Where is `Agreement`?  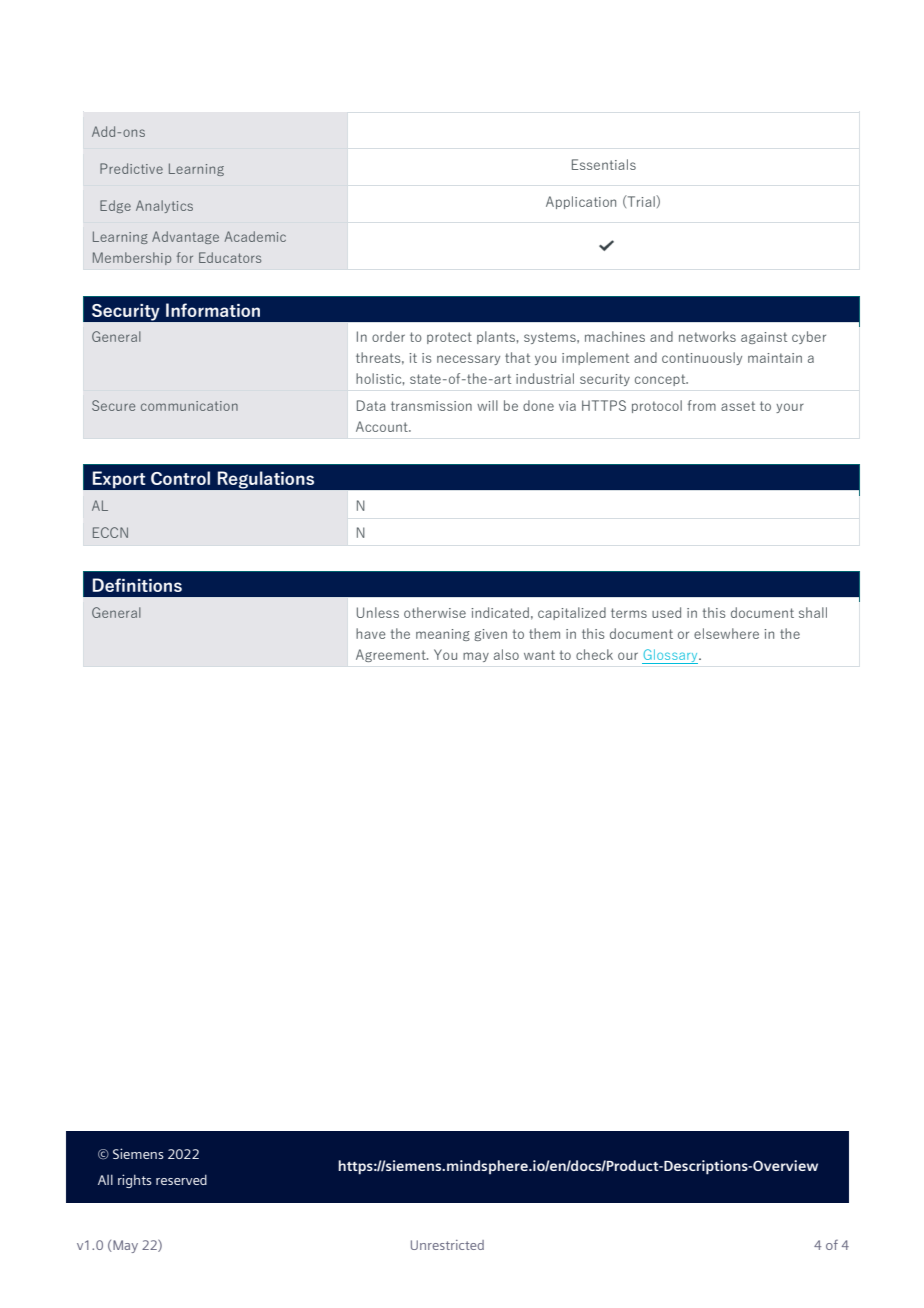 Agreement is located at coordinates (392, 655).
